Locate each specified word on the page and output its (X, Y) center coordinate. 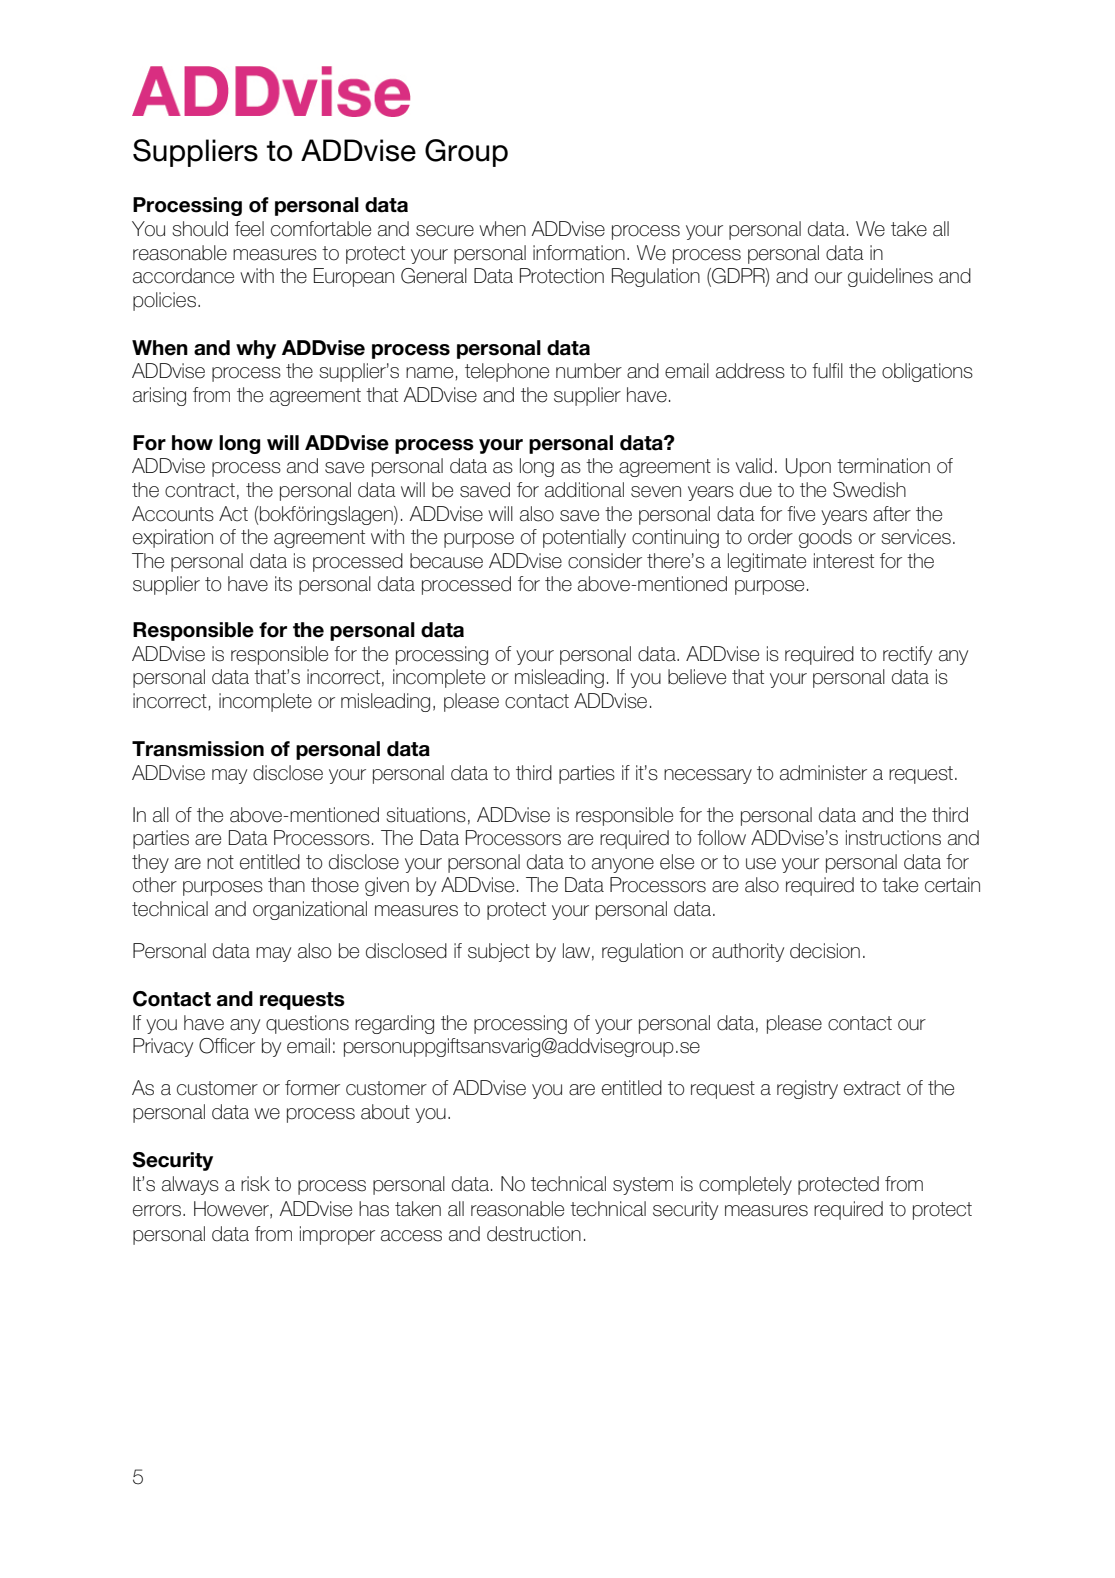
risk (255, 1184)
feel (249, 229)
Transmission (198, 749)
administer (823, 773)
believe (697, 677)
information (579, 253)
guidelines (890, 277)
